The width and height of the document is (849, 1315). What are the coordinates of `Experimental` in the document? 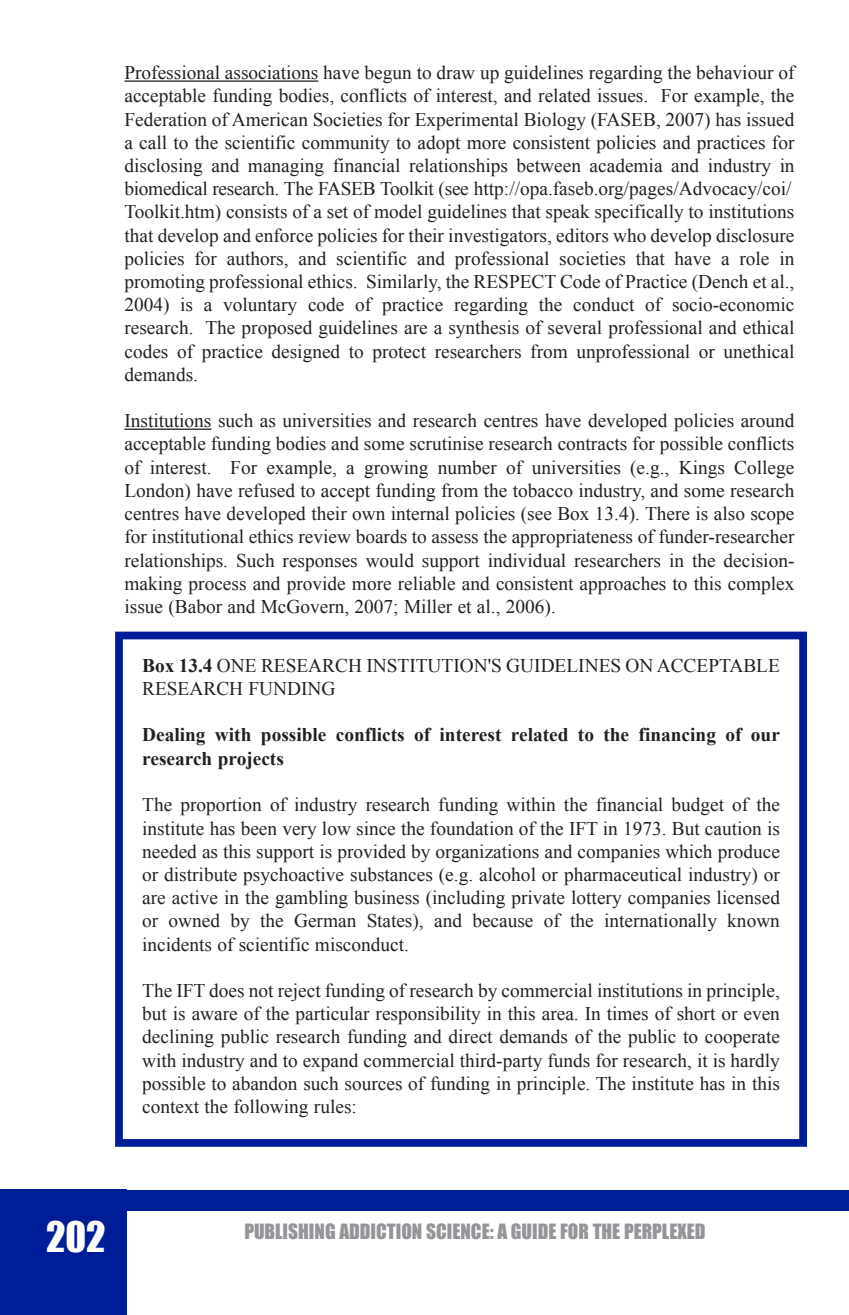 It's located at (466, 121).
